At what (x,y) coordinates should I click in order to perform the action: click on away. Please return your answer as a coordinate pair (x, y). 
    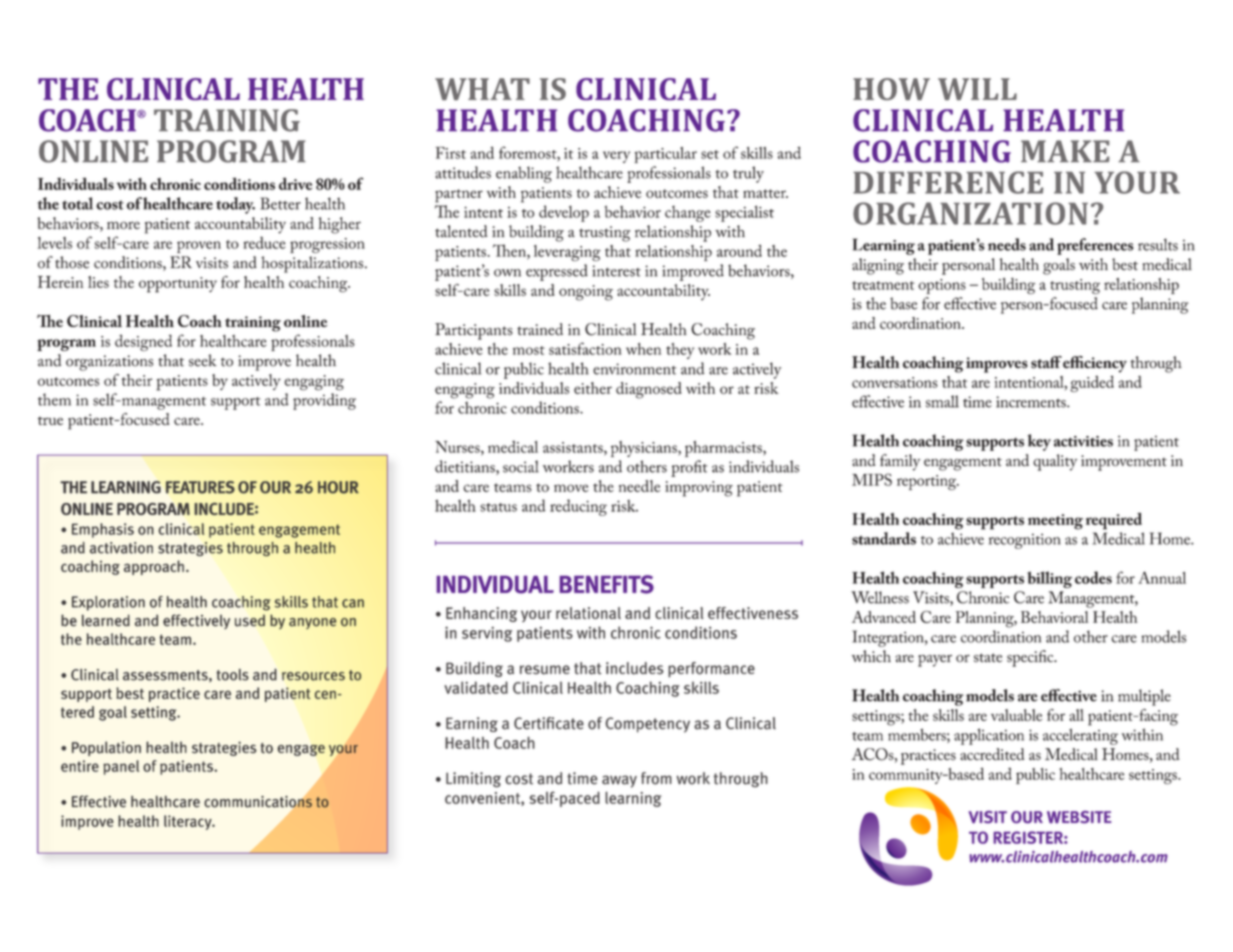
    Looking at the image, I should click on (619, 781).
